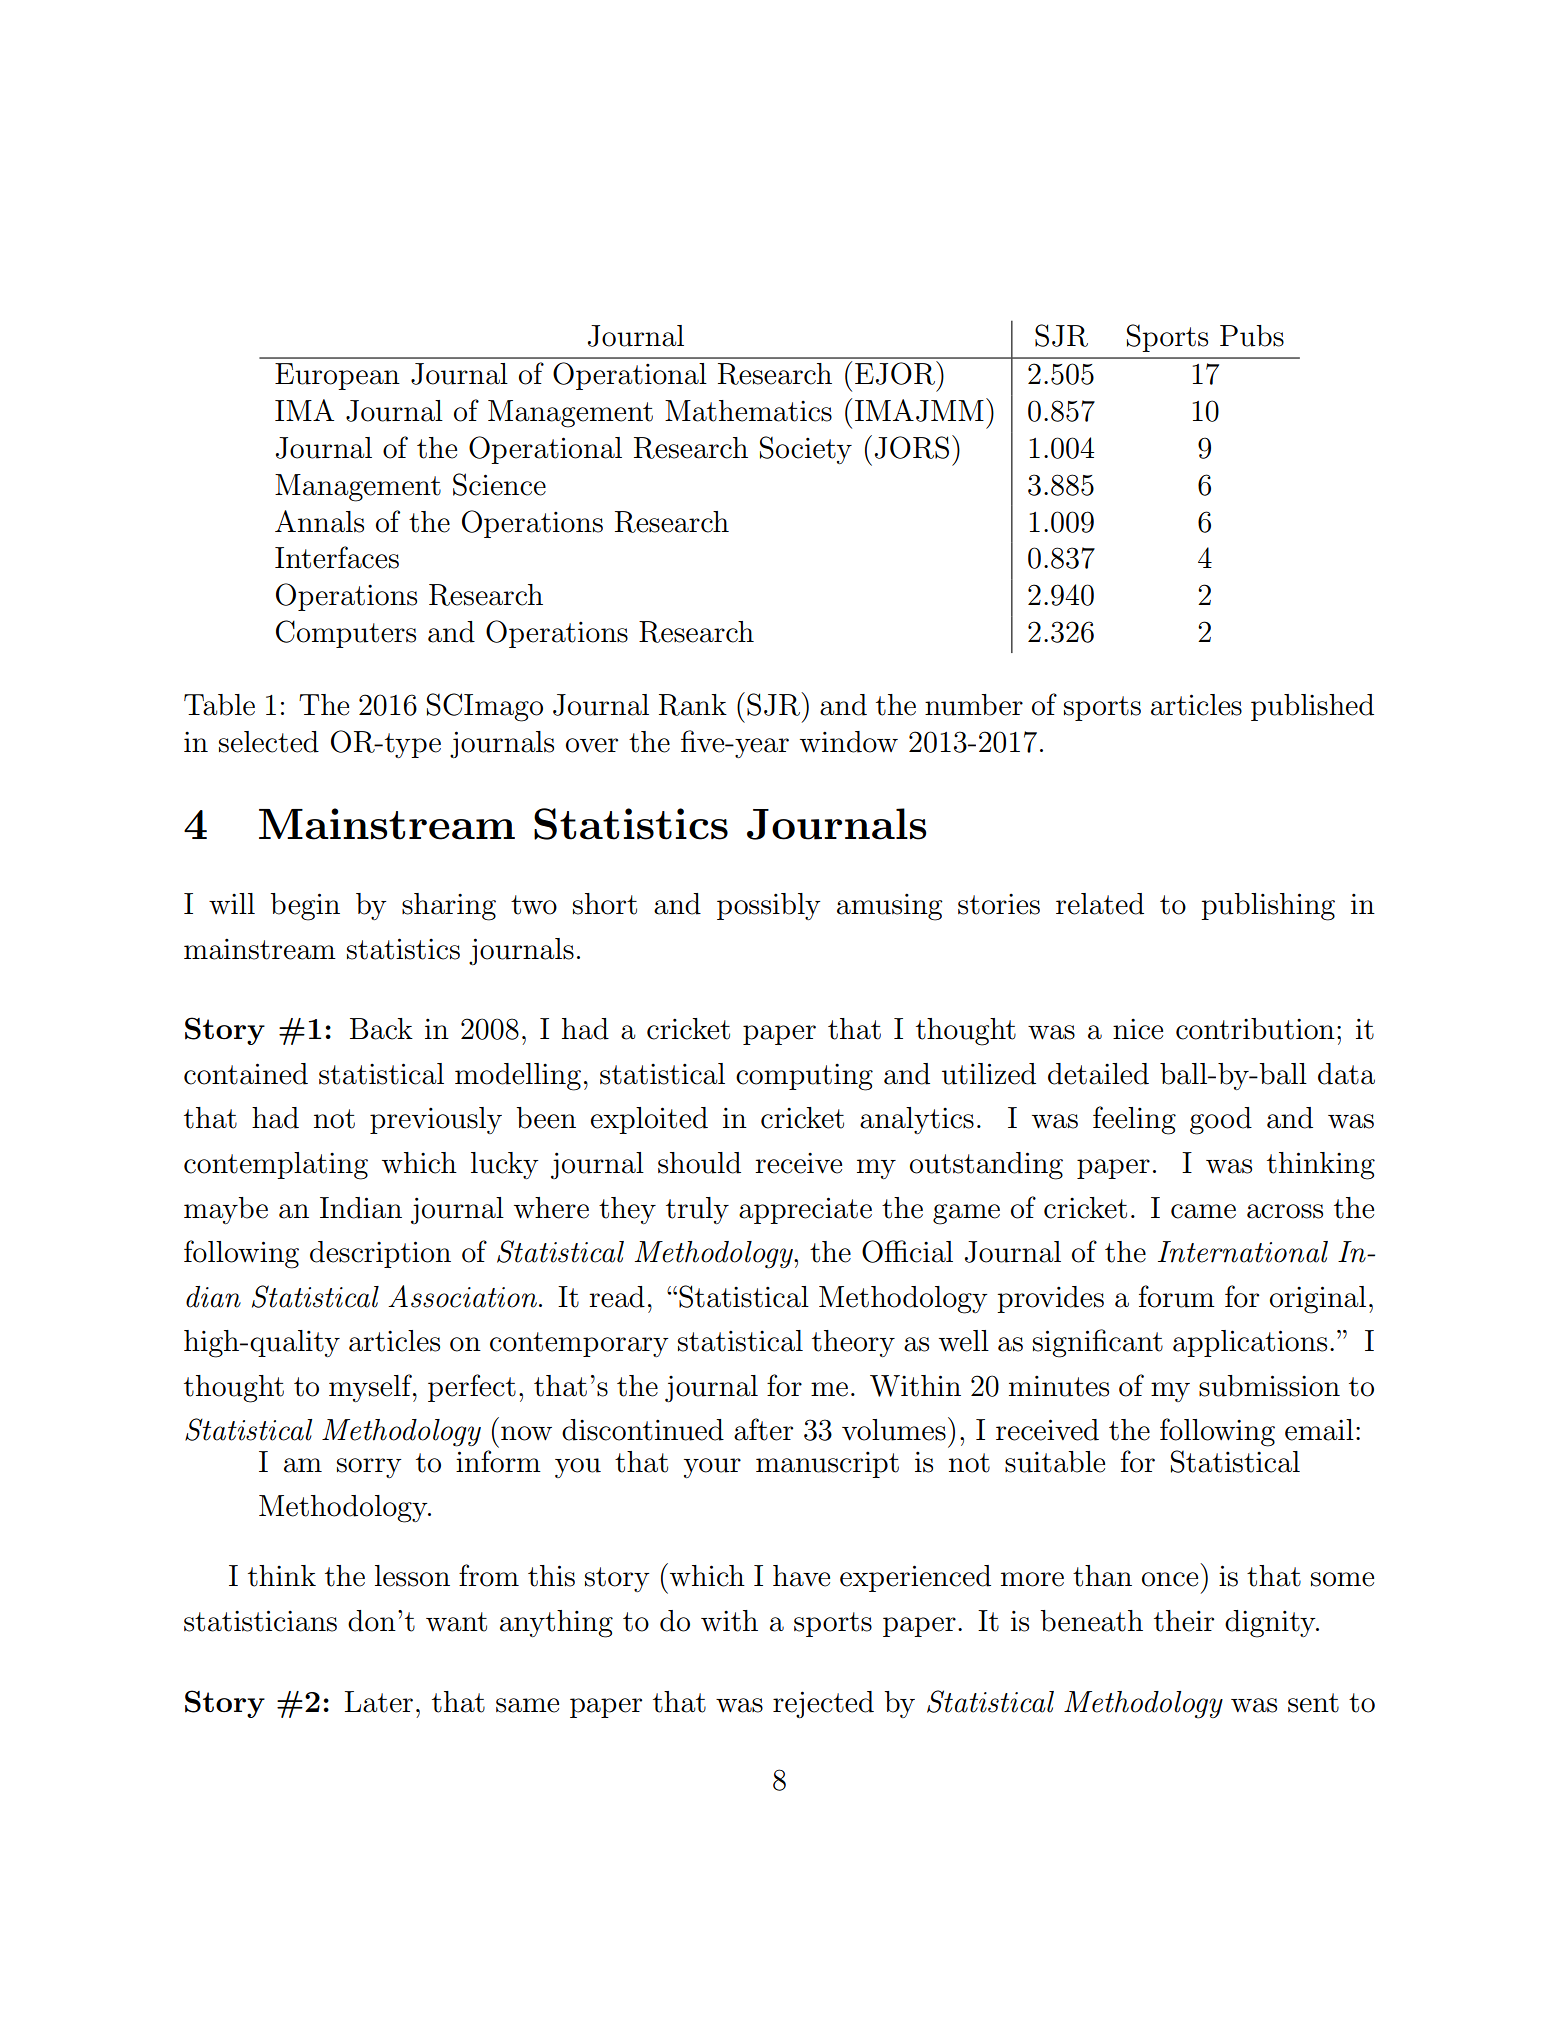  What do you see at coordinates (748, 411) in the document?
I see `Mathematics` at bounding box center [748, 411].
